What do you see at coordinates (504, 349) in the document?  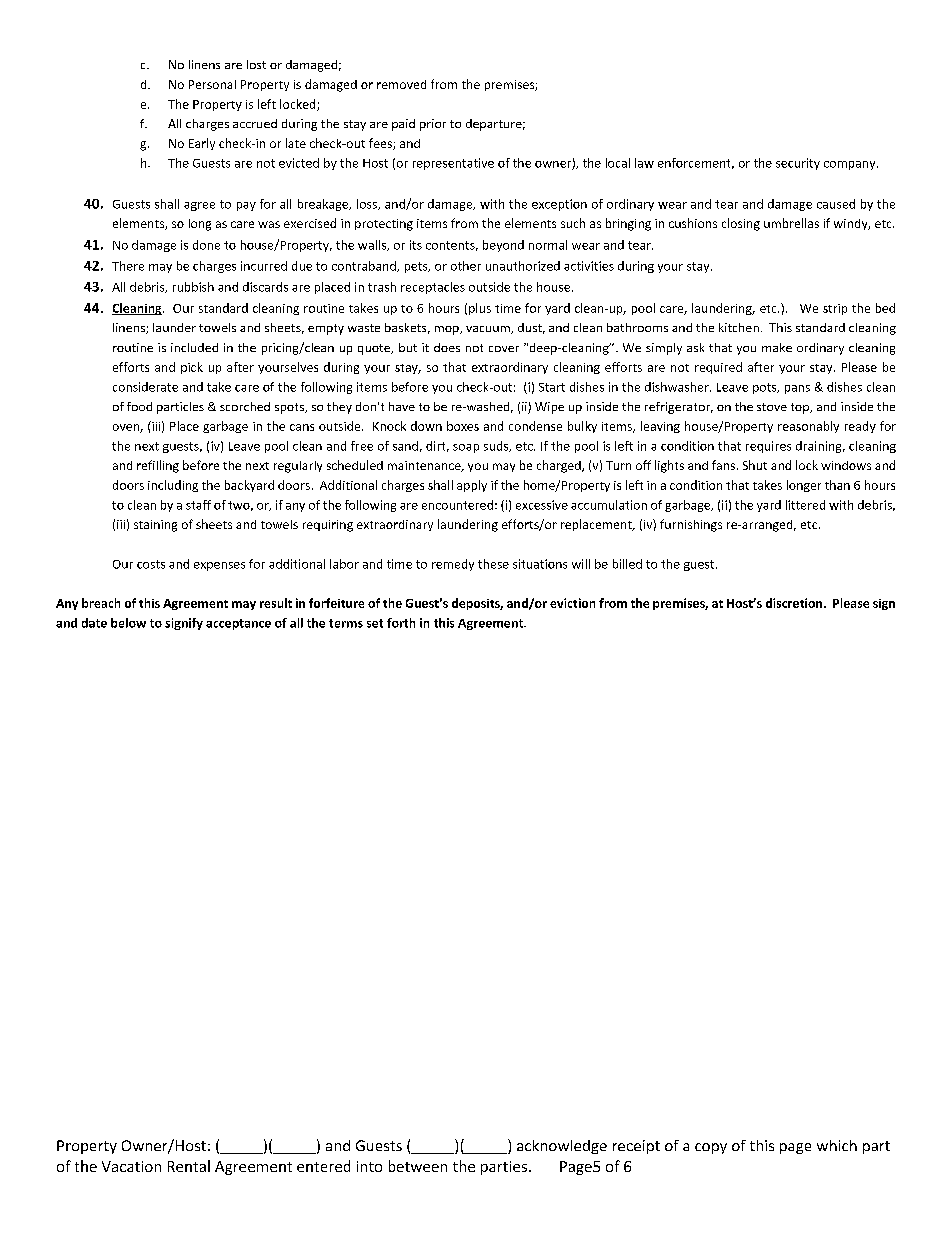 I see `cover` at bounding box center [504, 349].
